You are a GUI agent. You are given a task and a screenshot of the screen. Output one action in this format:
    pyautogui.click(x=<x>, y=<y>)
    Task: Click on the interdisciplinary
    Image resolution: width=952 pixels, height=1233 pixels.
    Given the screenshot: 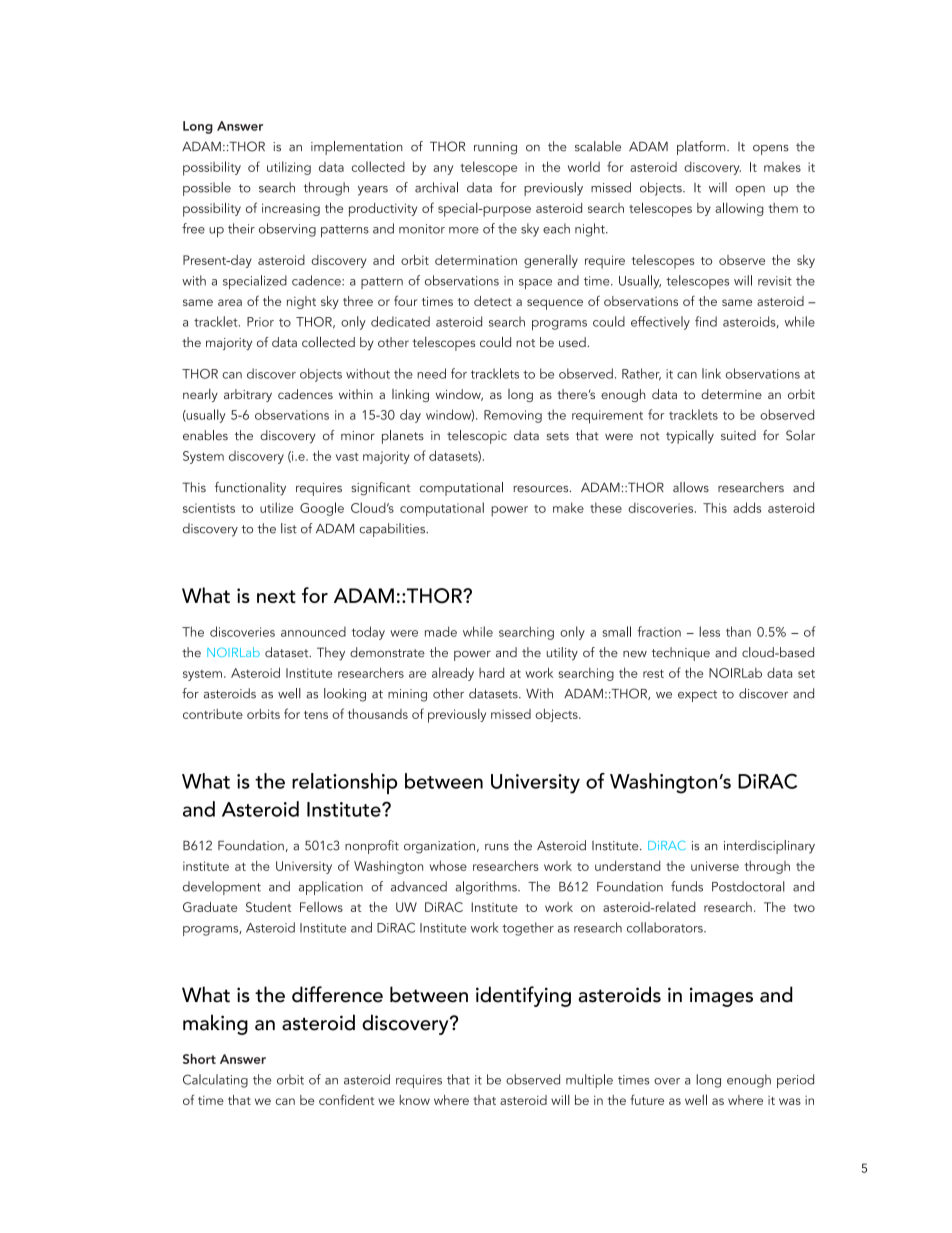 What is the action you would take?
    pyautogui.click(x=769, y=847)
